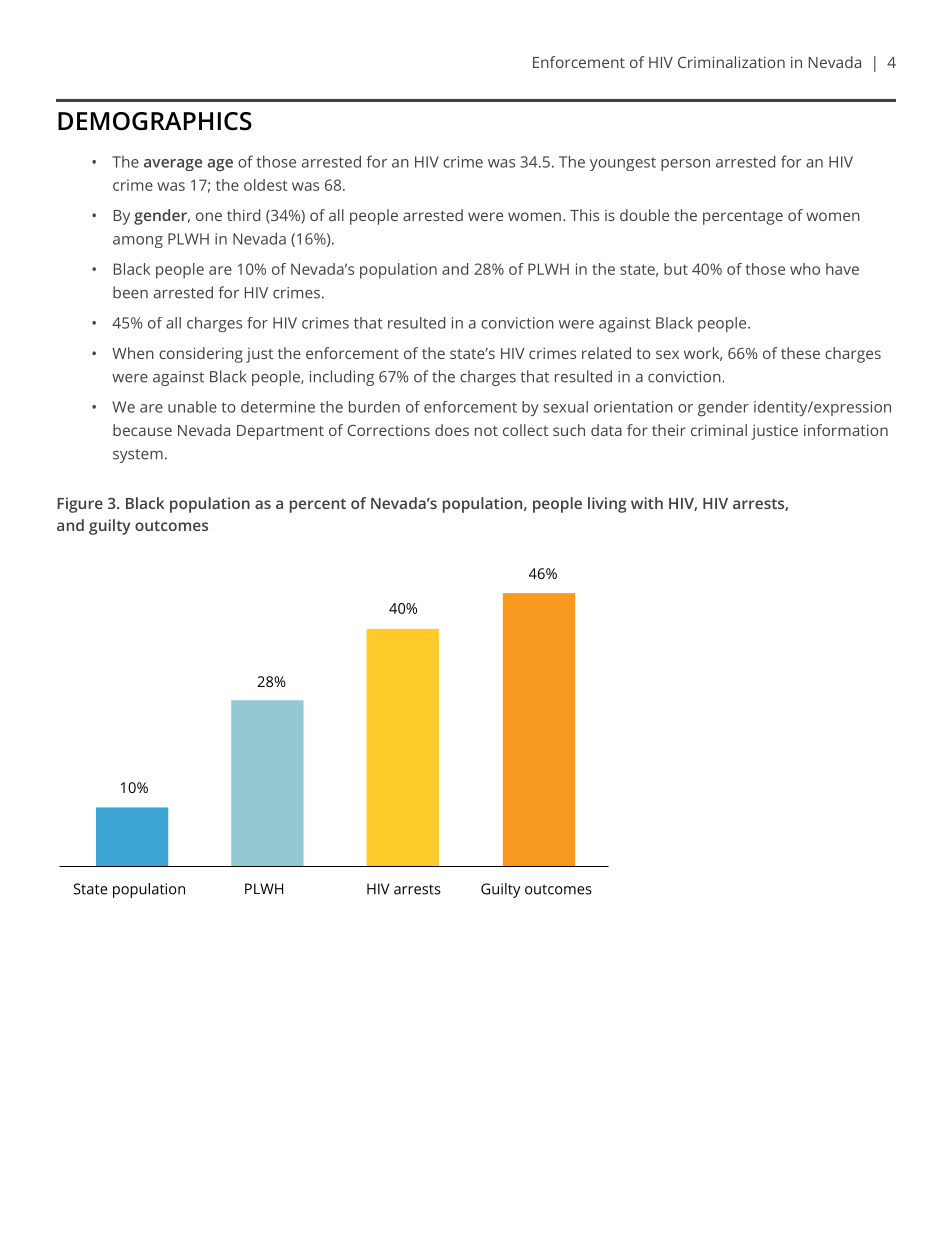 Image resolution: width=952 pixels, height=1233 pixels. What do you see at coordinates (644, 215) in the image?
I see `double` at bounding box center [644, 215].
